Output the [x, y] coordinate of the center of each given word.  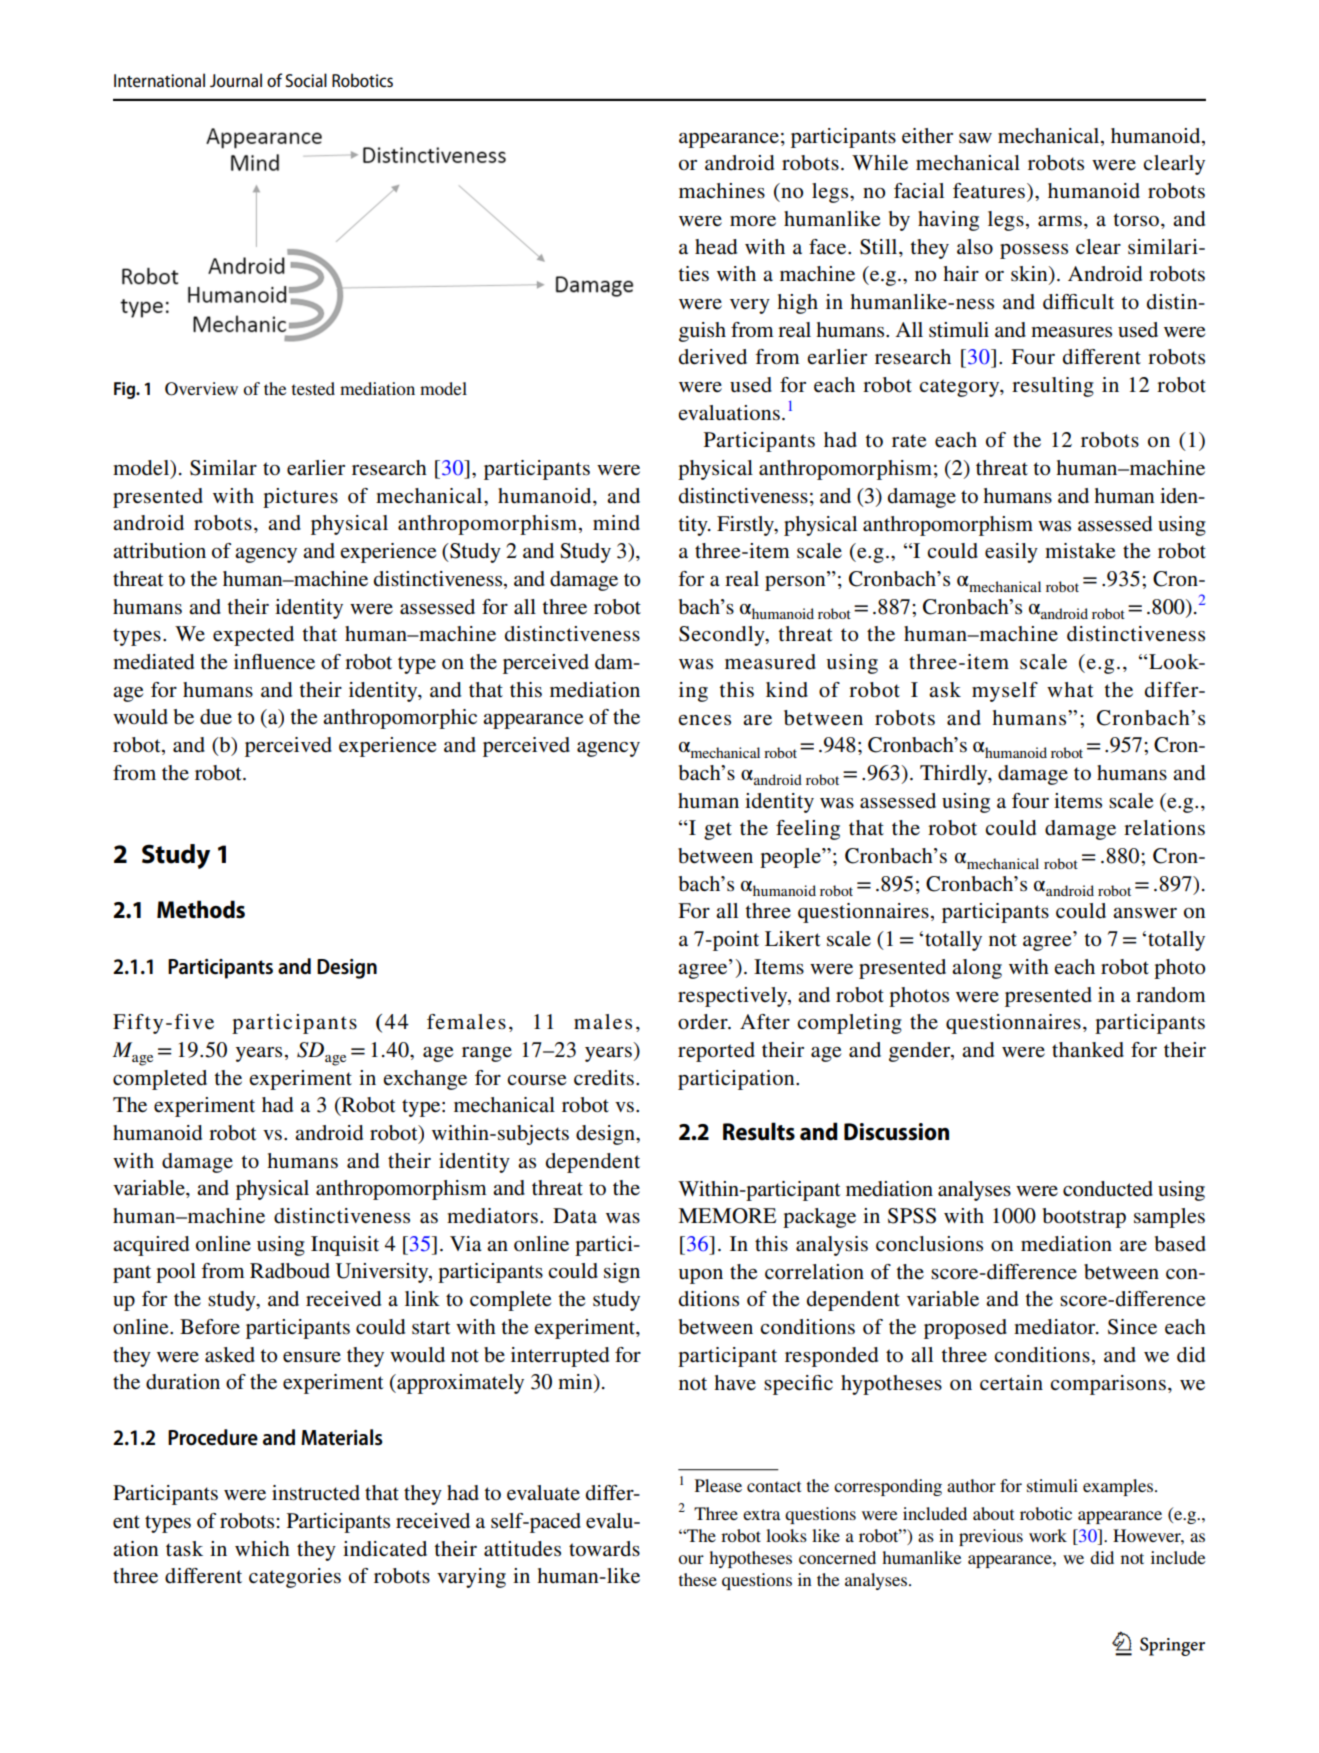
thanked [1088, 1050]
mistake [1080, 551]
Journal [236, 80]
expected [253, 636]
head [716, 247]
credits [604, 1078]
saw [975, 138]
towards [604, 1548]
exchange [425, 1080]
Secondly [723, 636]
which [262, 1548]
